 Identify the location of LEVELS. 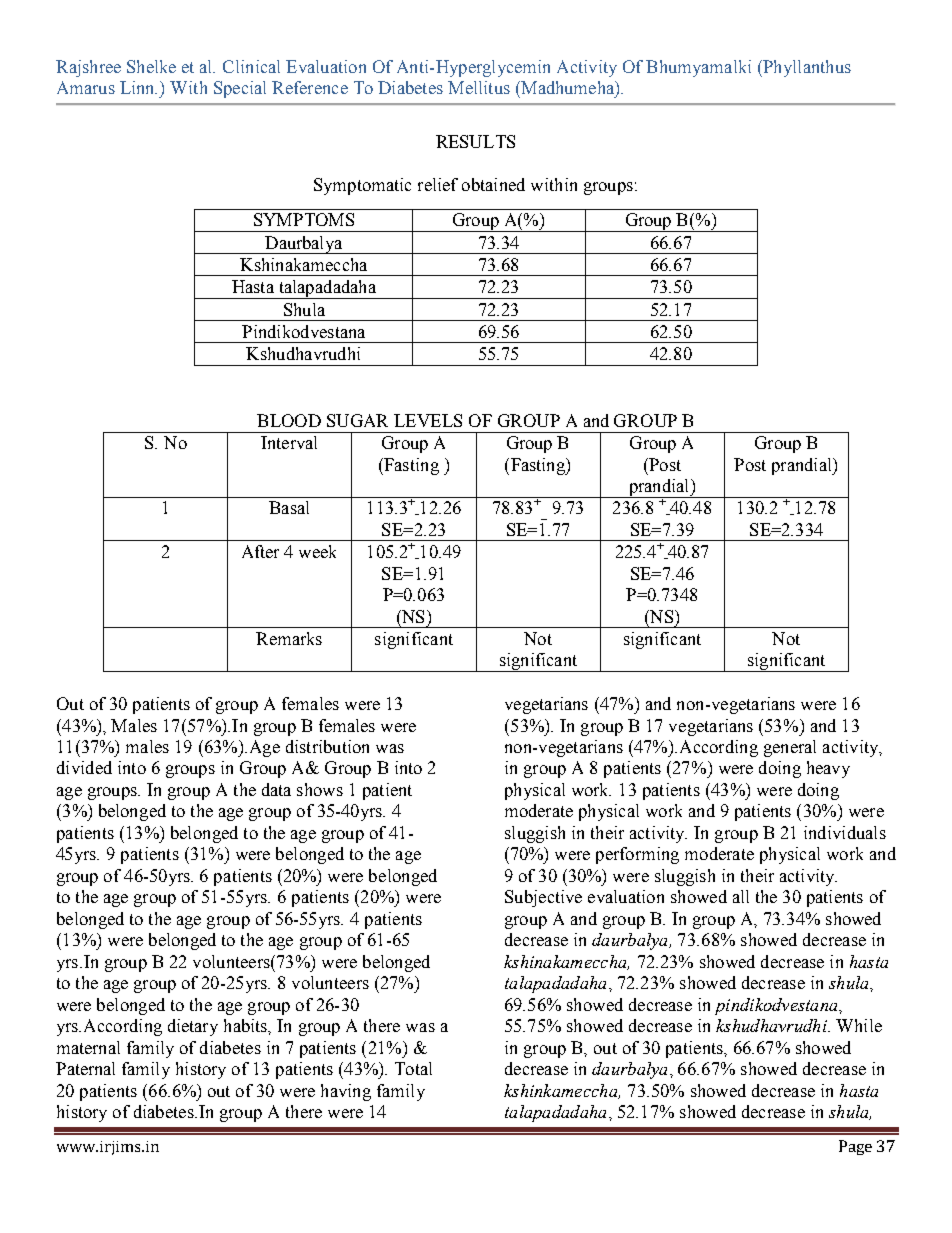
(428, 420).
